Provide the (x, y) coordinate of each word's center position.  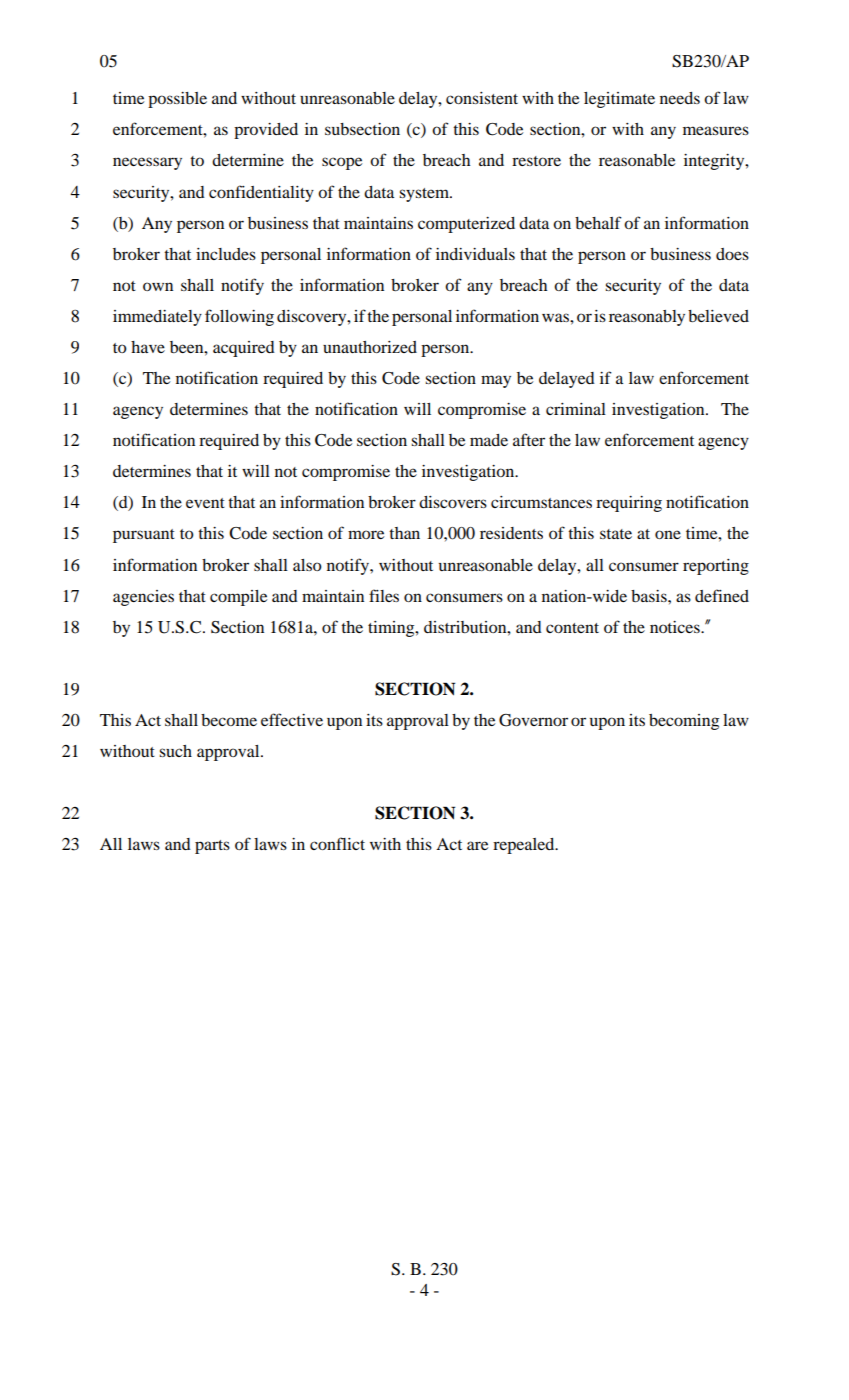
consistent (482, 98)
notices (676, 627)
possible (177, 100)
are (477, 845)
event (205, 503)
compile (238, 598)
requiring (629, 504)
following (239, 317)
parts (212, 847)
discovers (453, 502)
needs (680, 98)
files (384, 595)
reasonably (647, 318)
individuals (475, 254)
